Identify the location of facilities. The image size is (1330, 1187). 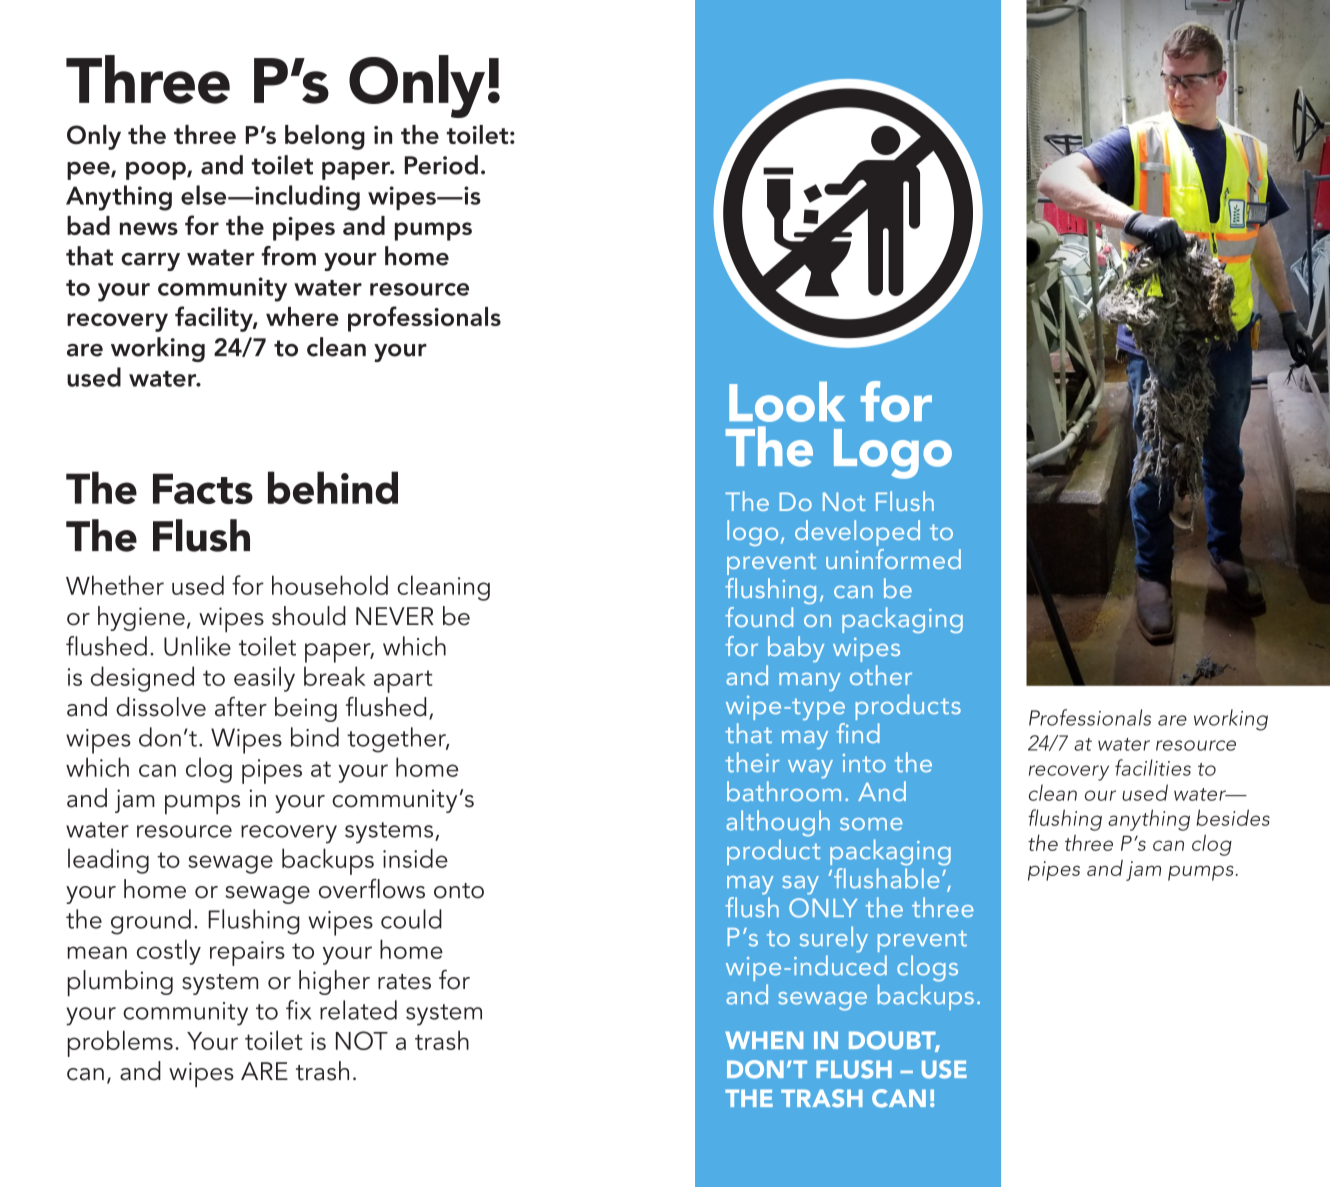
(1153, 767).
